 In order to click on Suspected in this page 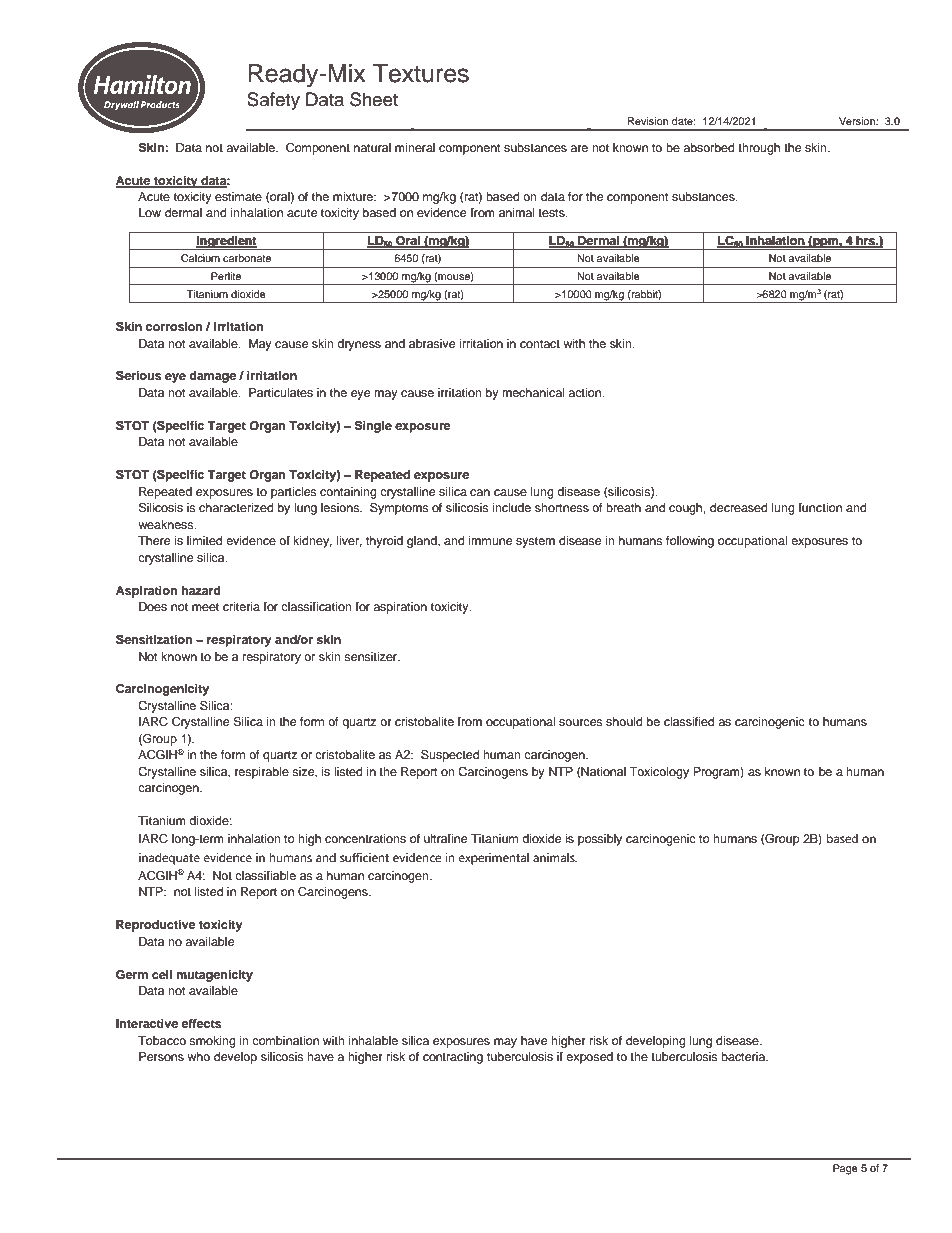, I will do `click(450, 755)`.
